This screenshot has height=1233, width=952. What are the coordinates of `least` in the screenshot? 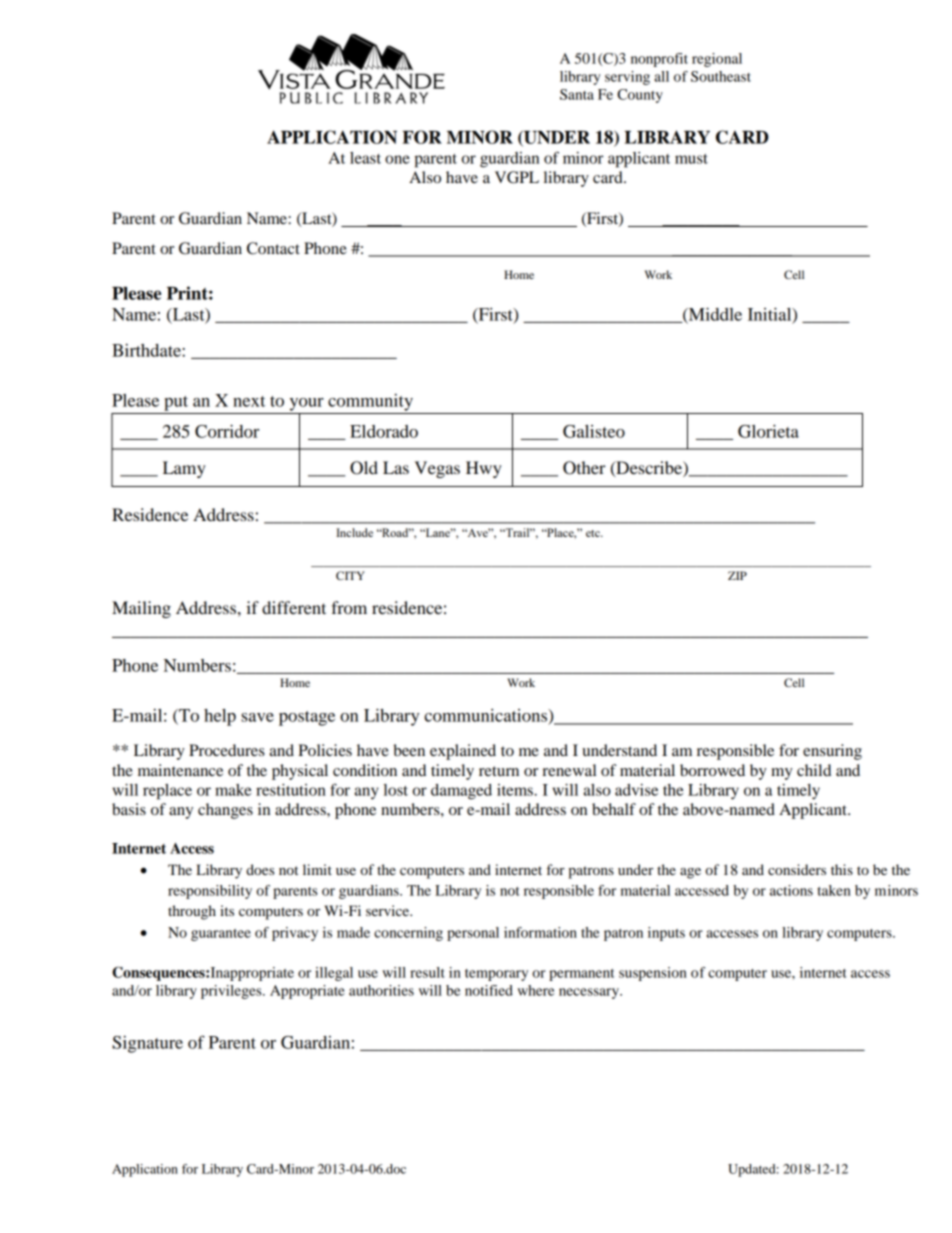 It's located at (365, 158).
